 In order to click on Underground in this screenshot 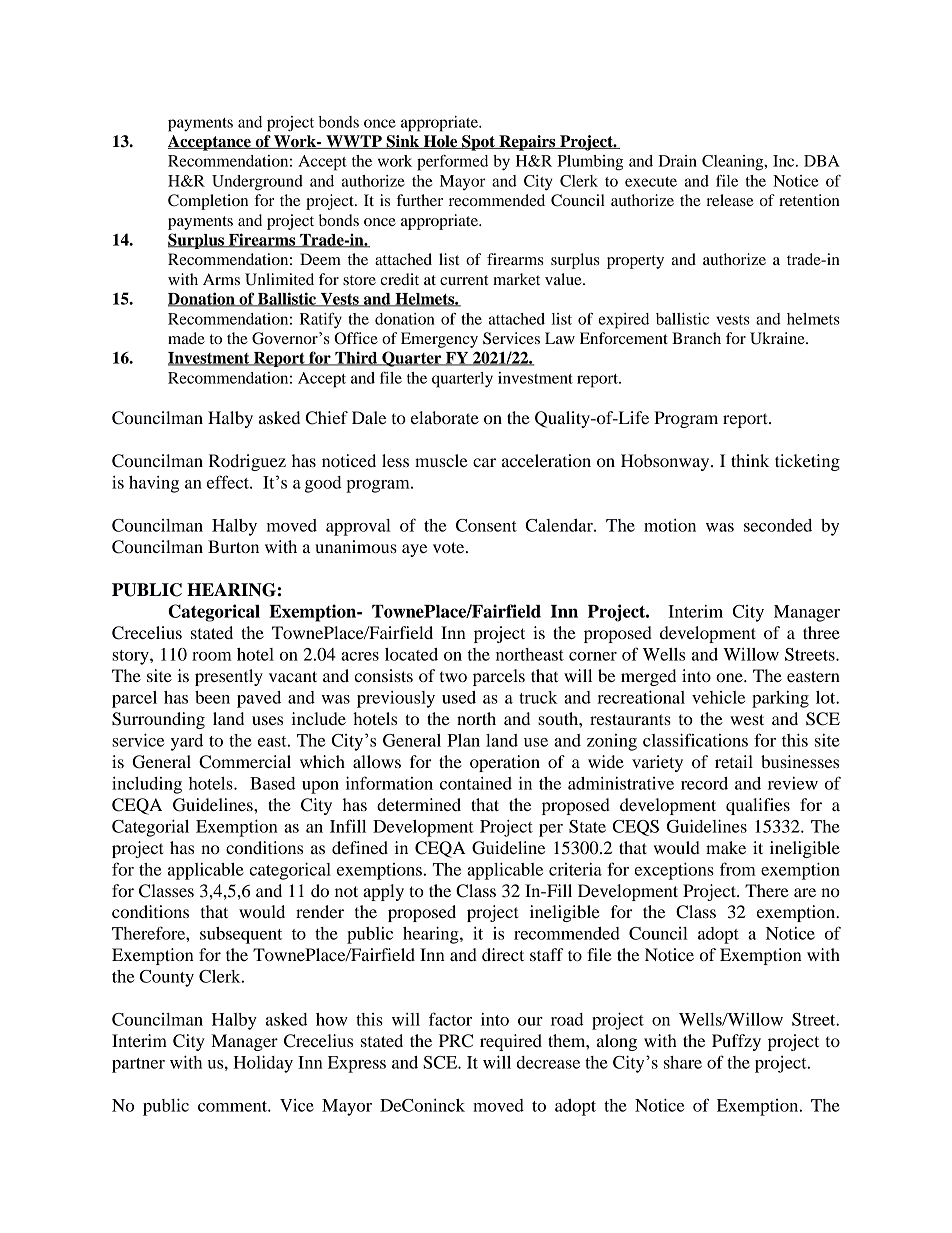, I will do `click(257, 183)`.
